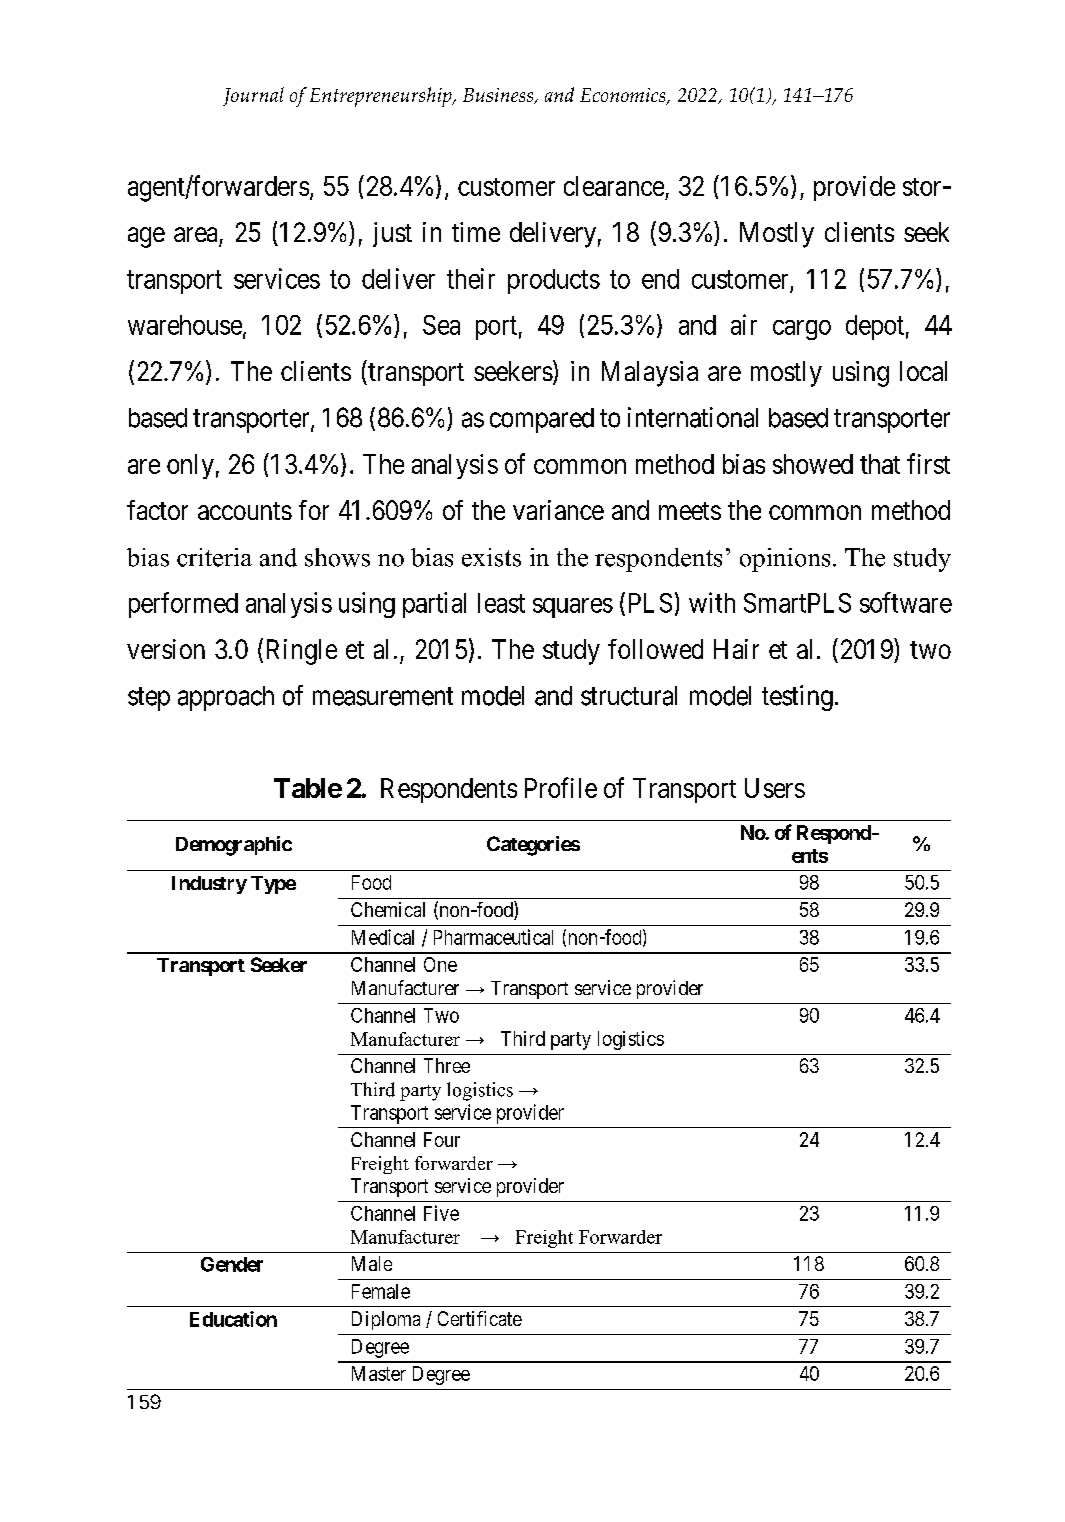 The image size is (1065, 1522). Describe the element at coordinates (624, 96) in the screenshot. I see `Economics` at that location.
